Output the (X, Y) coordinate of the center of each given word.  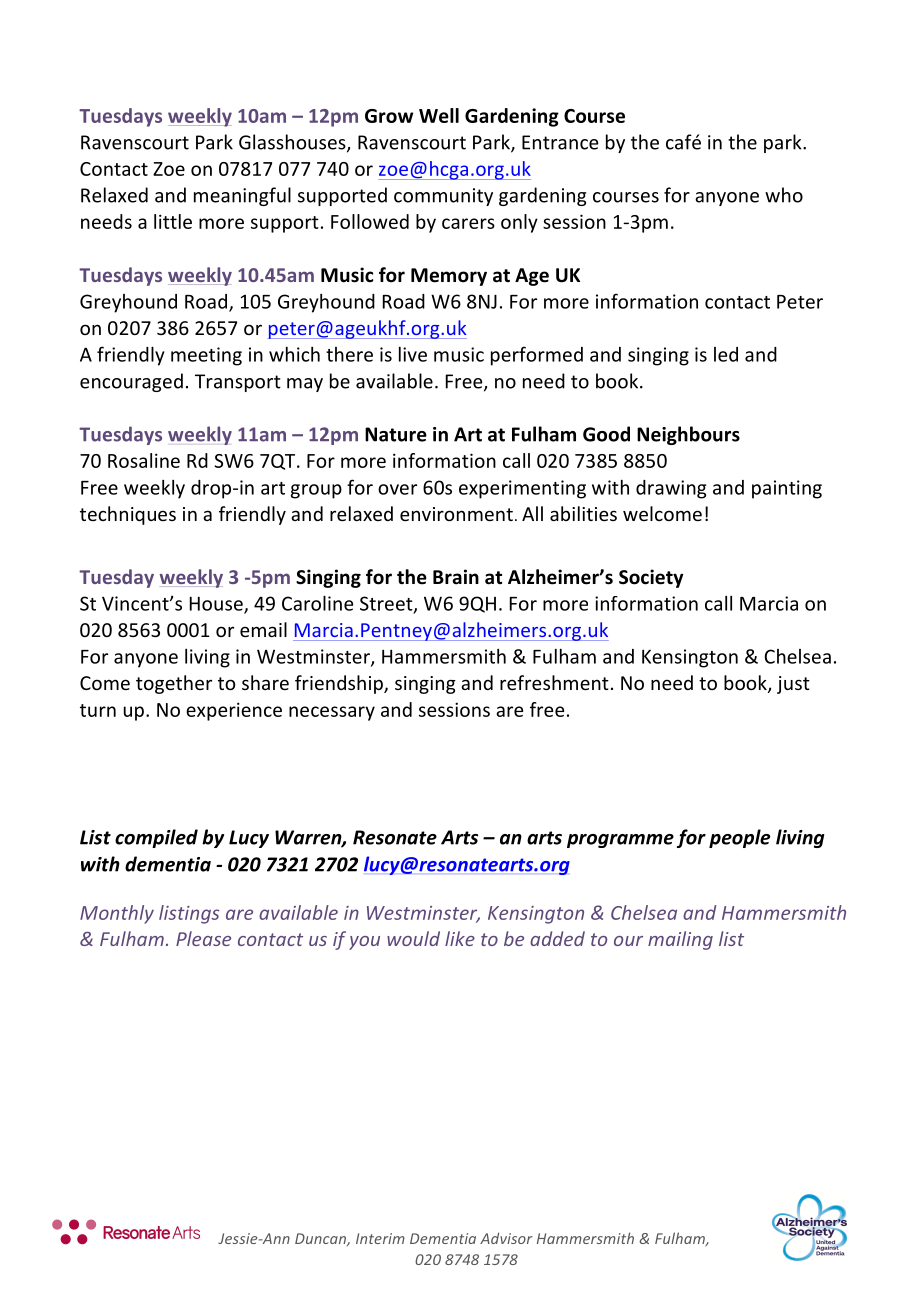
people (739, 838)
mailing (680, 940)
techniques (128, 515)
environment (456, 514)
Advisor (506, 1238)
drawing (671, 489)
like (460, 938)
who (784, 195)
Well (439, 115)
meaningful (242, 196)
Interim (380, 1238)
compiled (156, 838)
